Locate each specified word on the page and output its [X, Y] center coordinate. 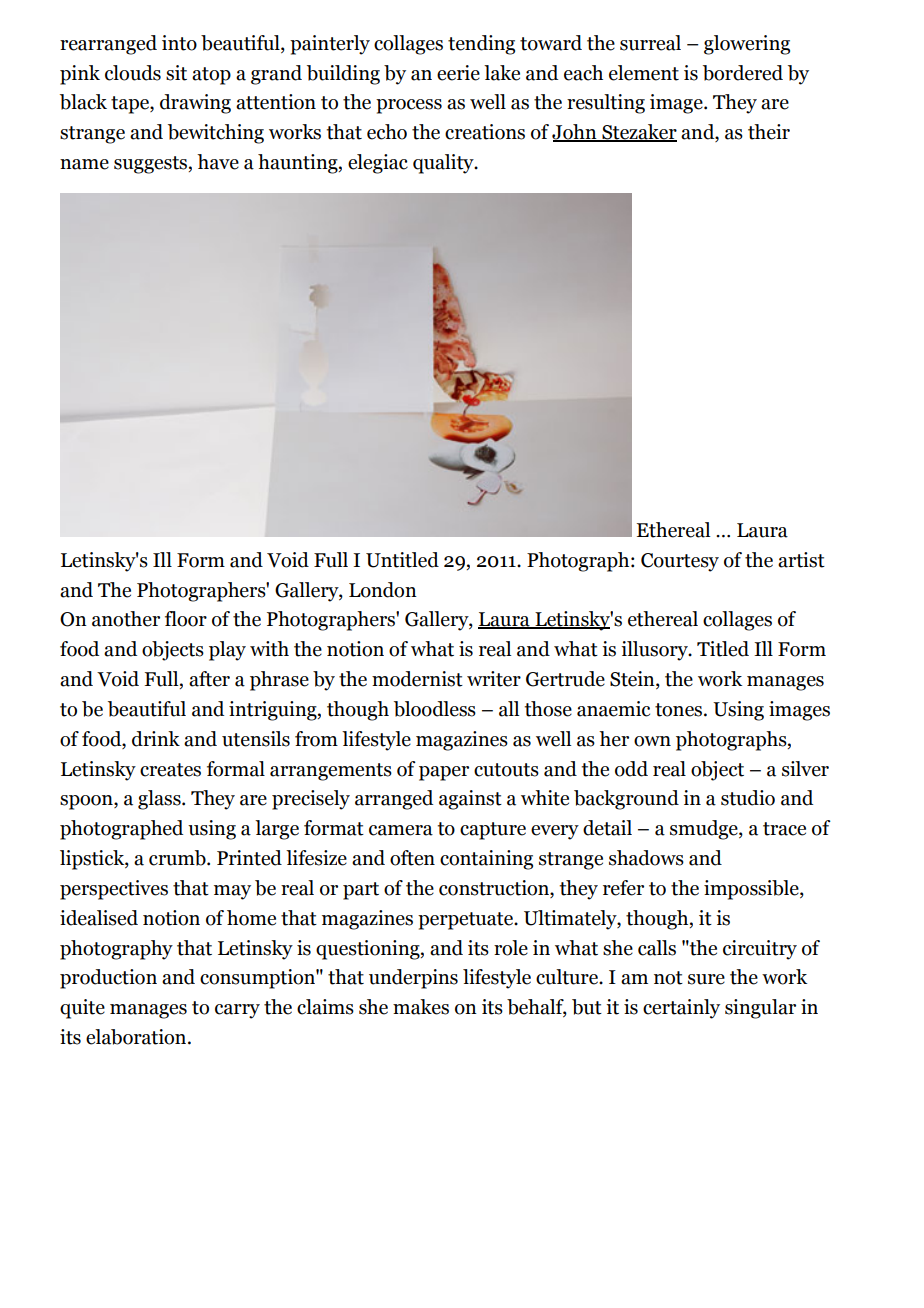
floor [186, 619]
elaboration [137, 1037]
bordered [743, 73]
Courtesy [680, 562]
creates [170, 770]
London [383, 590]
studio [748, 798]
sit [176, 73]
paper [444, 773]
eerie [458, 73]
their [769, 132]
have [218, 162]
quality [444, 164]
